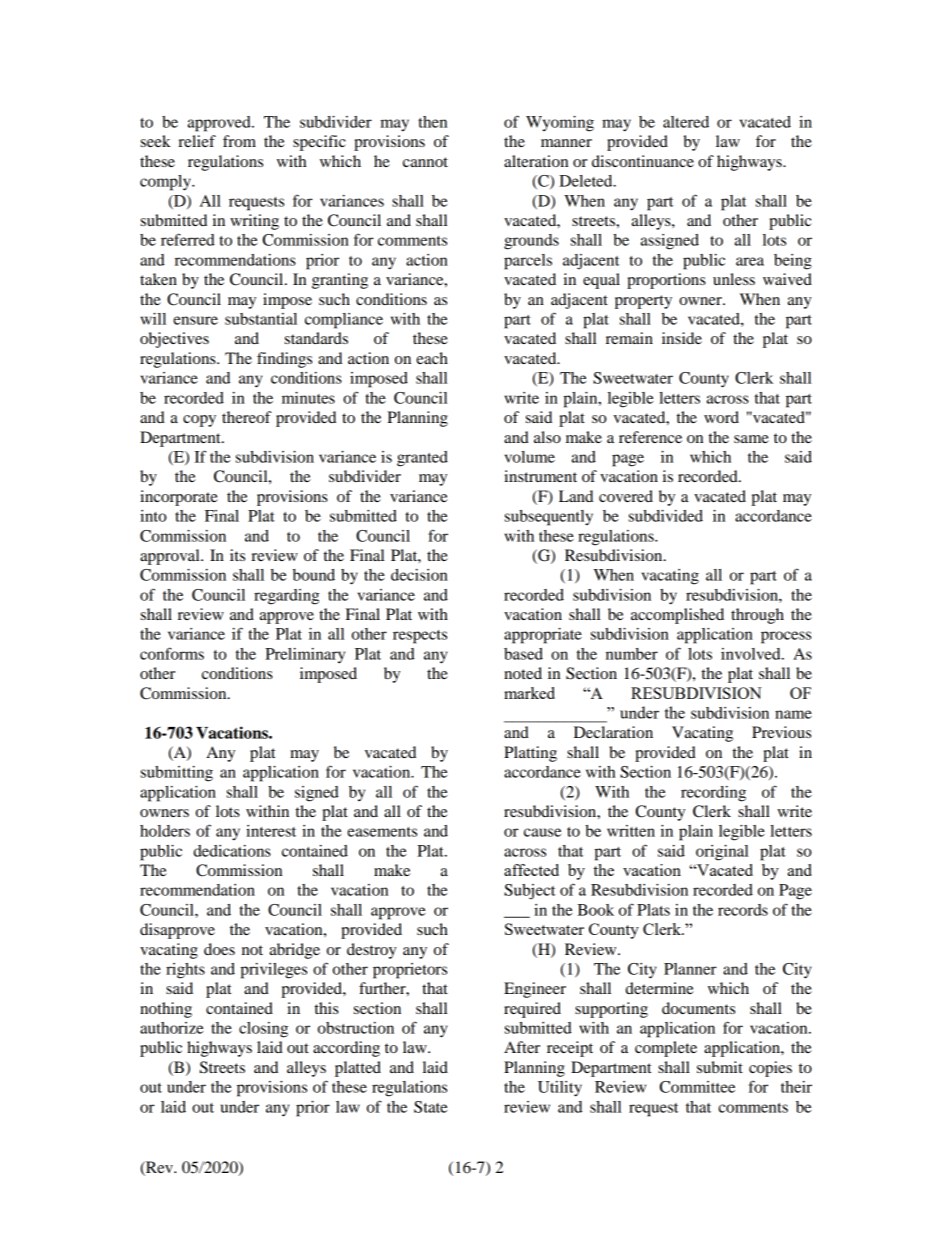 This document has width=952, height=1233. Describe the element at coordinates (751, 439) in the document. I see `same` at that location.
